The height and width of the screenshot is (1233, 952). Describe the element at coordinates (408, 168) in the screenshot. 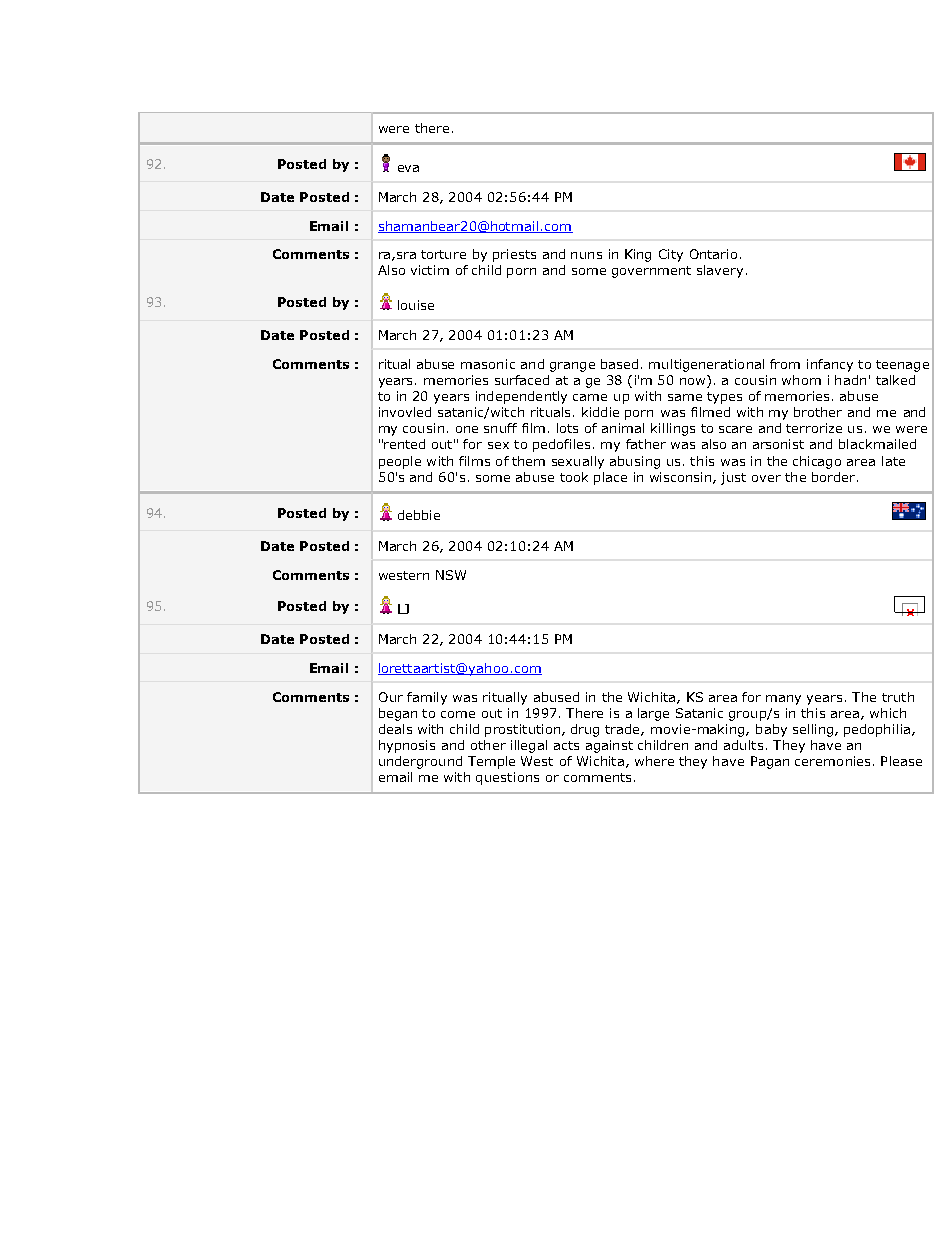

I see `eva` at that location.
